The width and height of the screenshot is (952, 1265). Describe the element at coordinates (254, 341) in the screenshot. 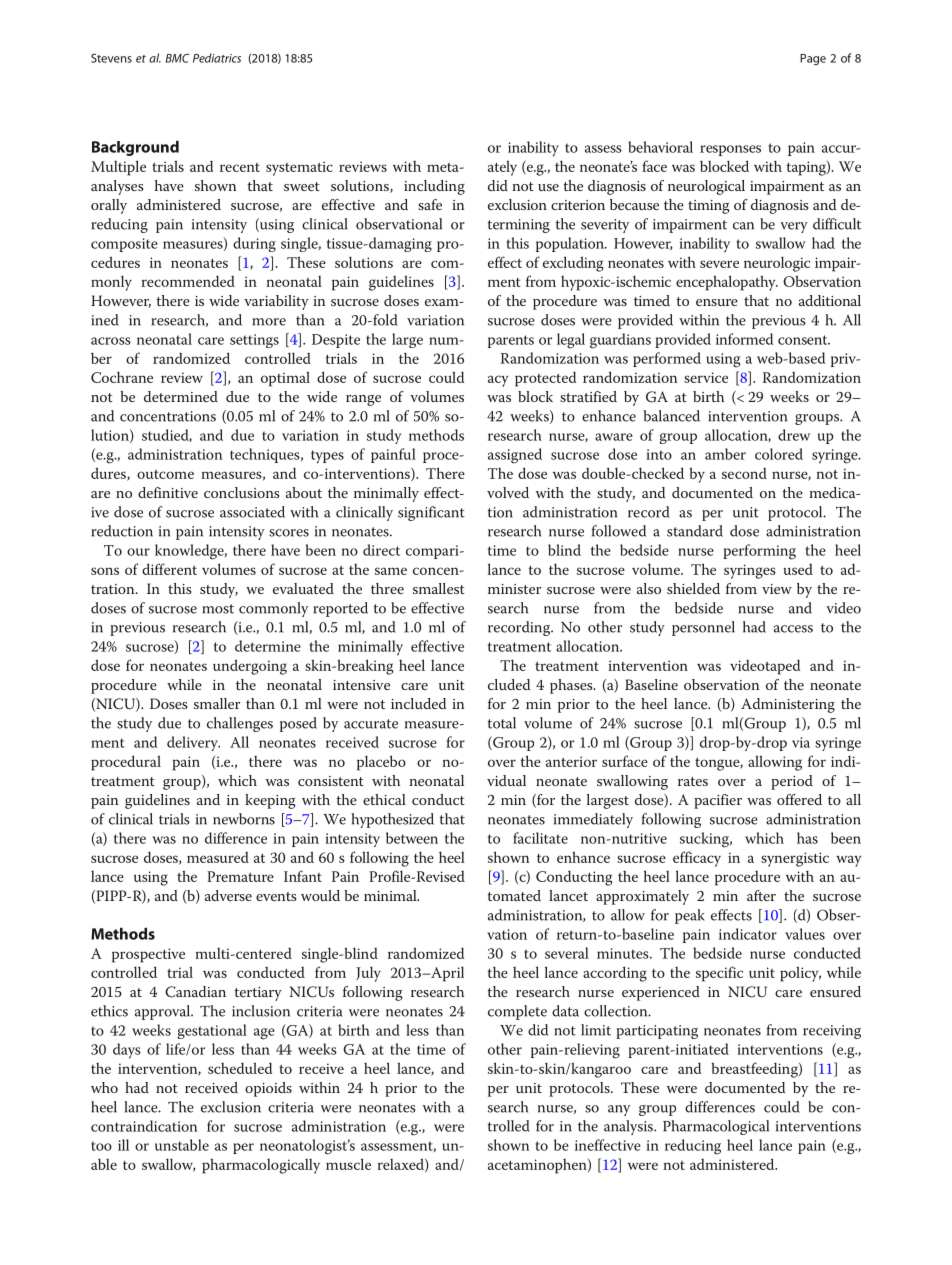

I see `settings` at that location.
